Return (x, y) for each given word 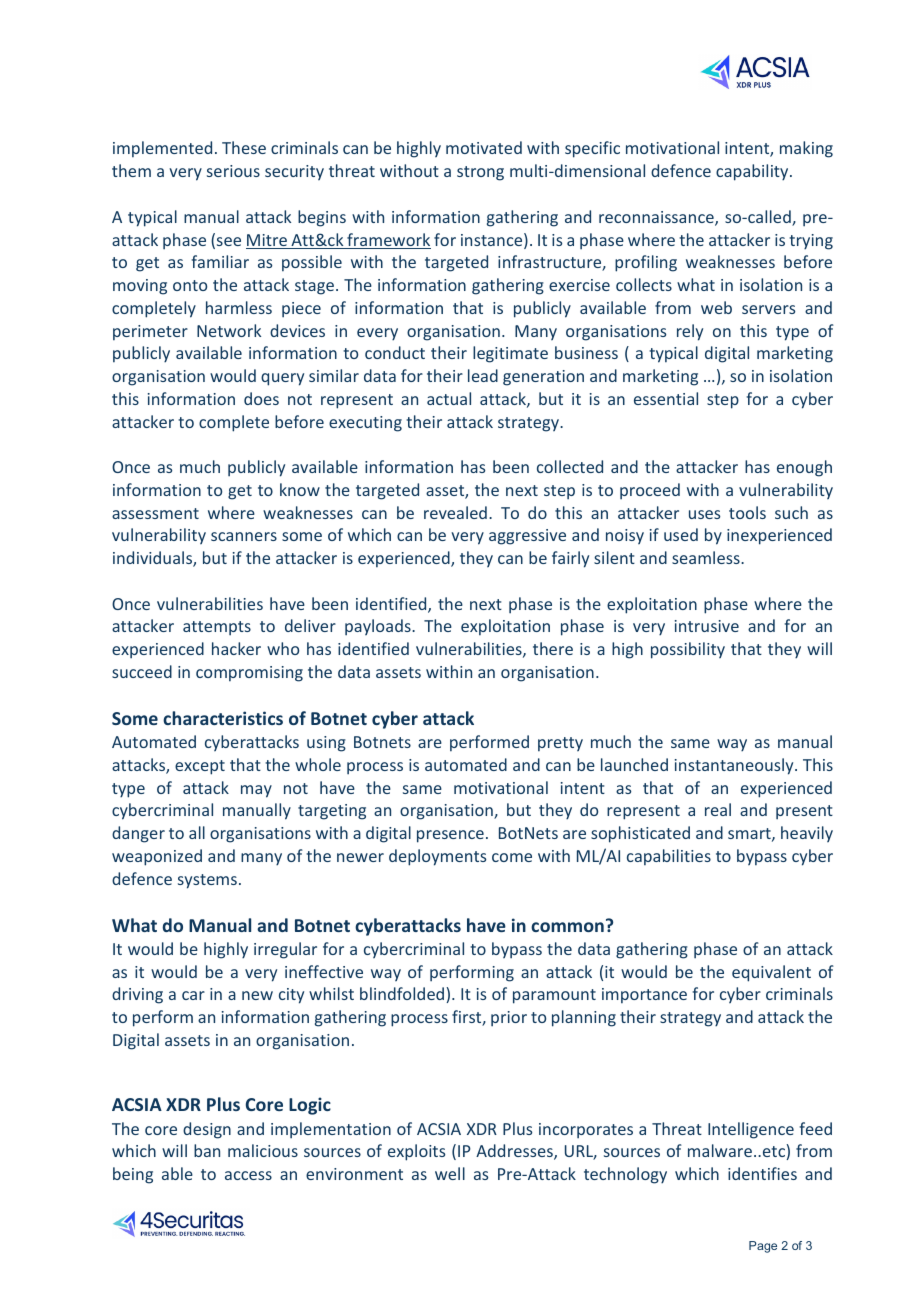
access (248, 1175)
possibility (688, 650)
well (450, 1173)
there (553, 648)
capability (753, 172)
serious (233, 171)
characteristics (223, 718)
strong (480, 173)
